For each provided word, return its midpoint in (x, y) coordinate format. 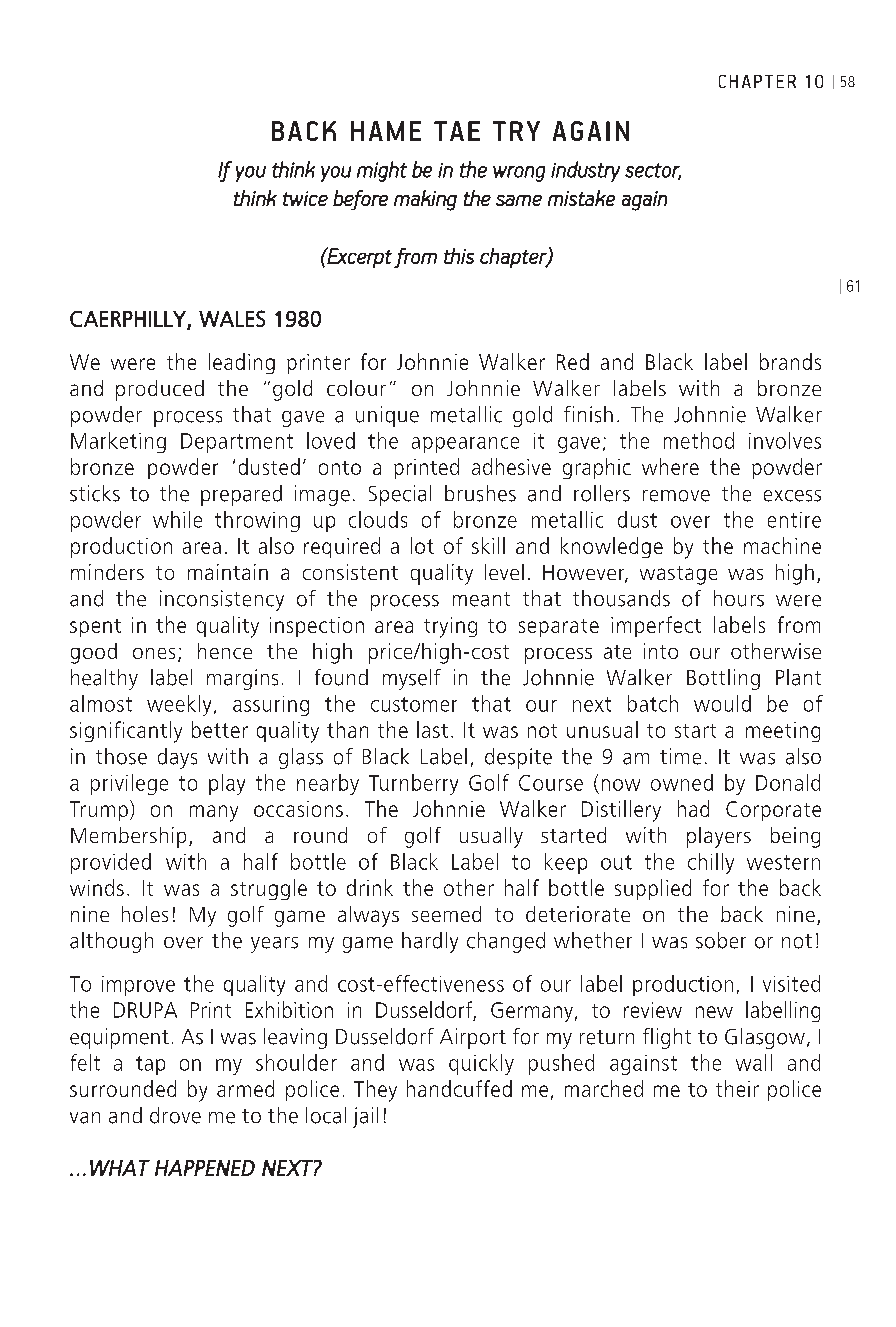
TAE (457, 131)
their (737, 1088)
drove (175, 1115)
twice (305, 198)
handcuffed (459, 1088)
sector (653, 171)
